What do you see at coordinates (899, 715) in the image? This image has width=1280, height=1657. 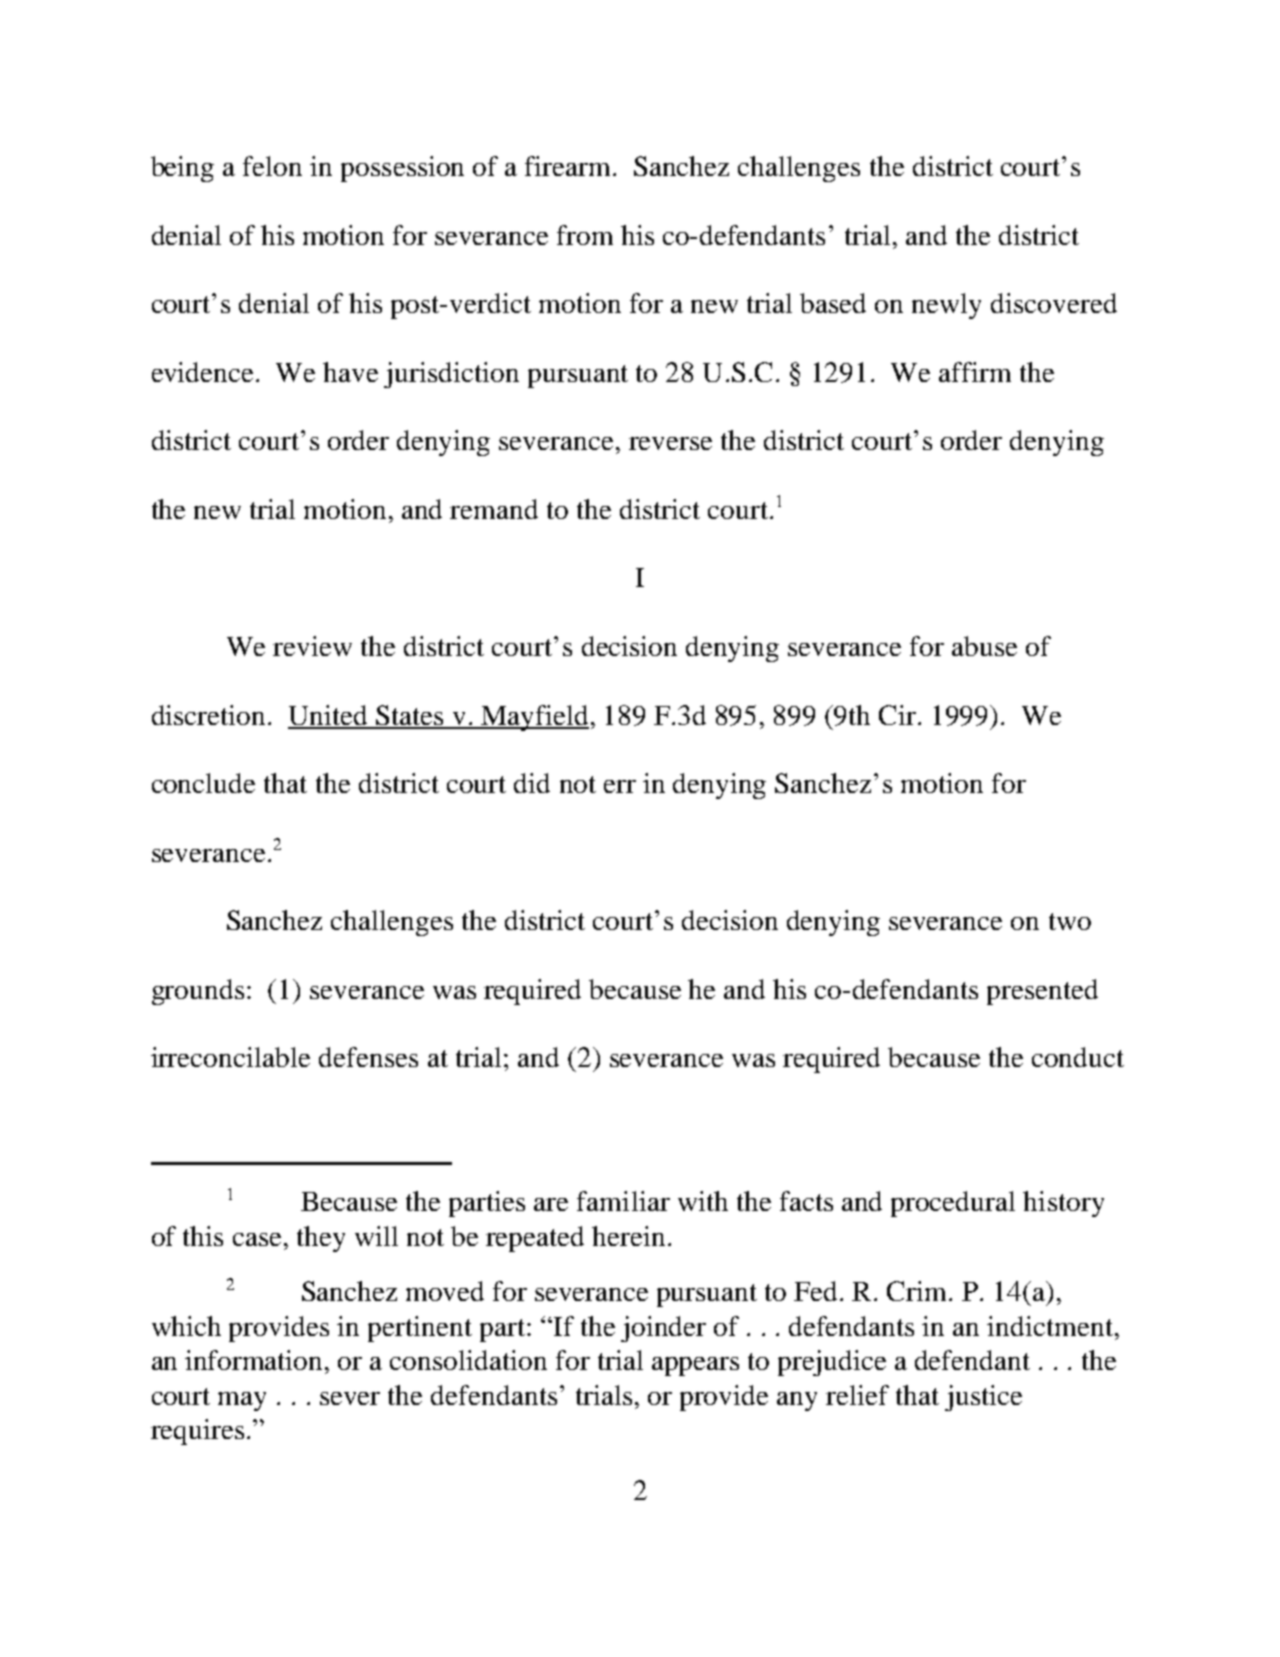 I see `Cir` at bounding box center [899, 715].
